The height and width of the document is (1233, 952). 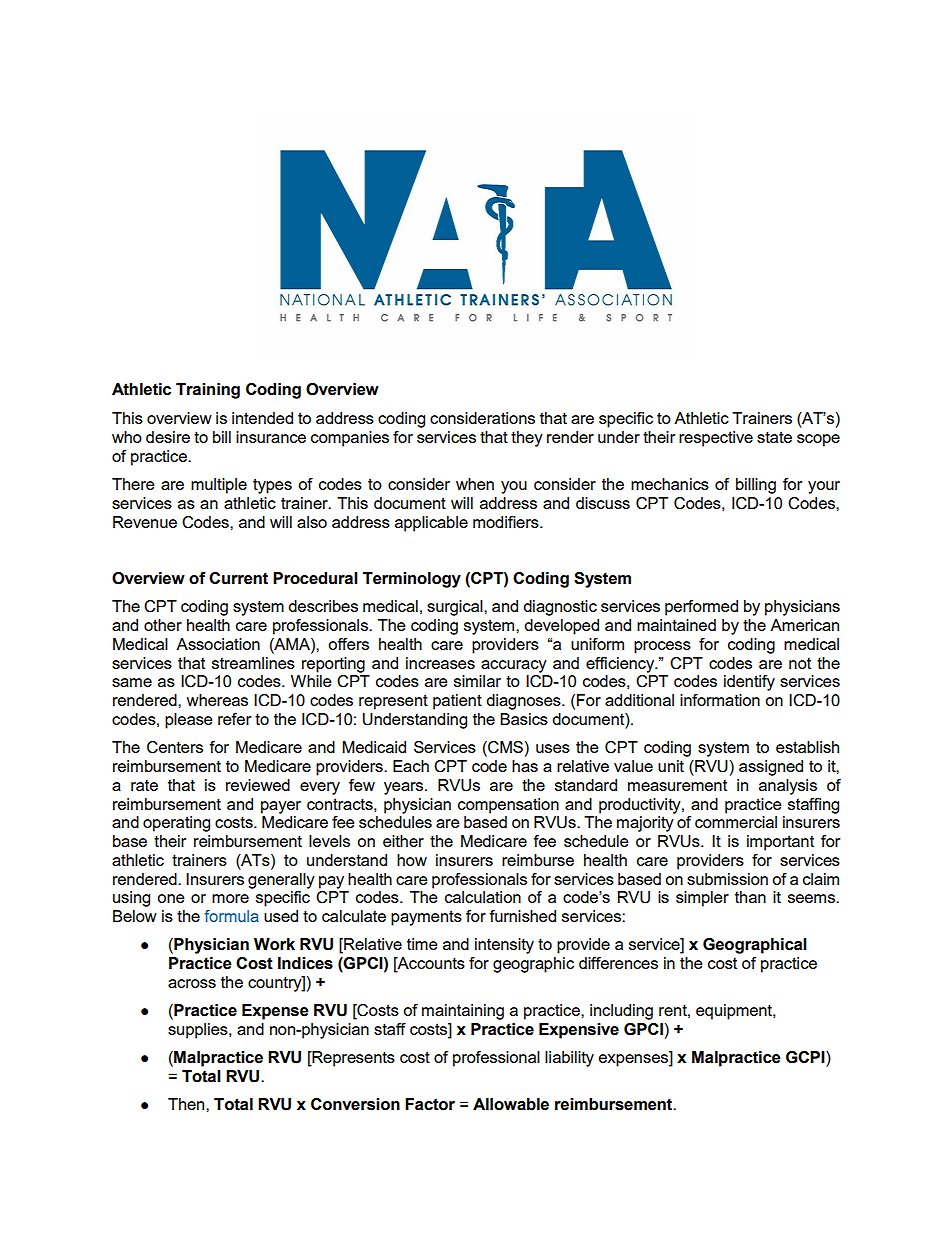 What do you see at coordinates (208, 391) in the document?
I see `Training` at bounding box center [208, 391].
